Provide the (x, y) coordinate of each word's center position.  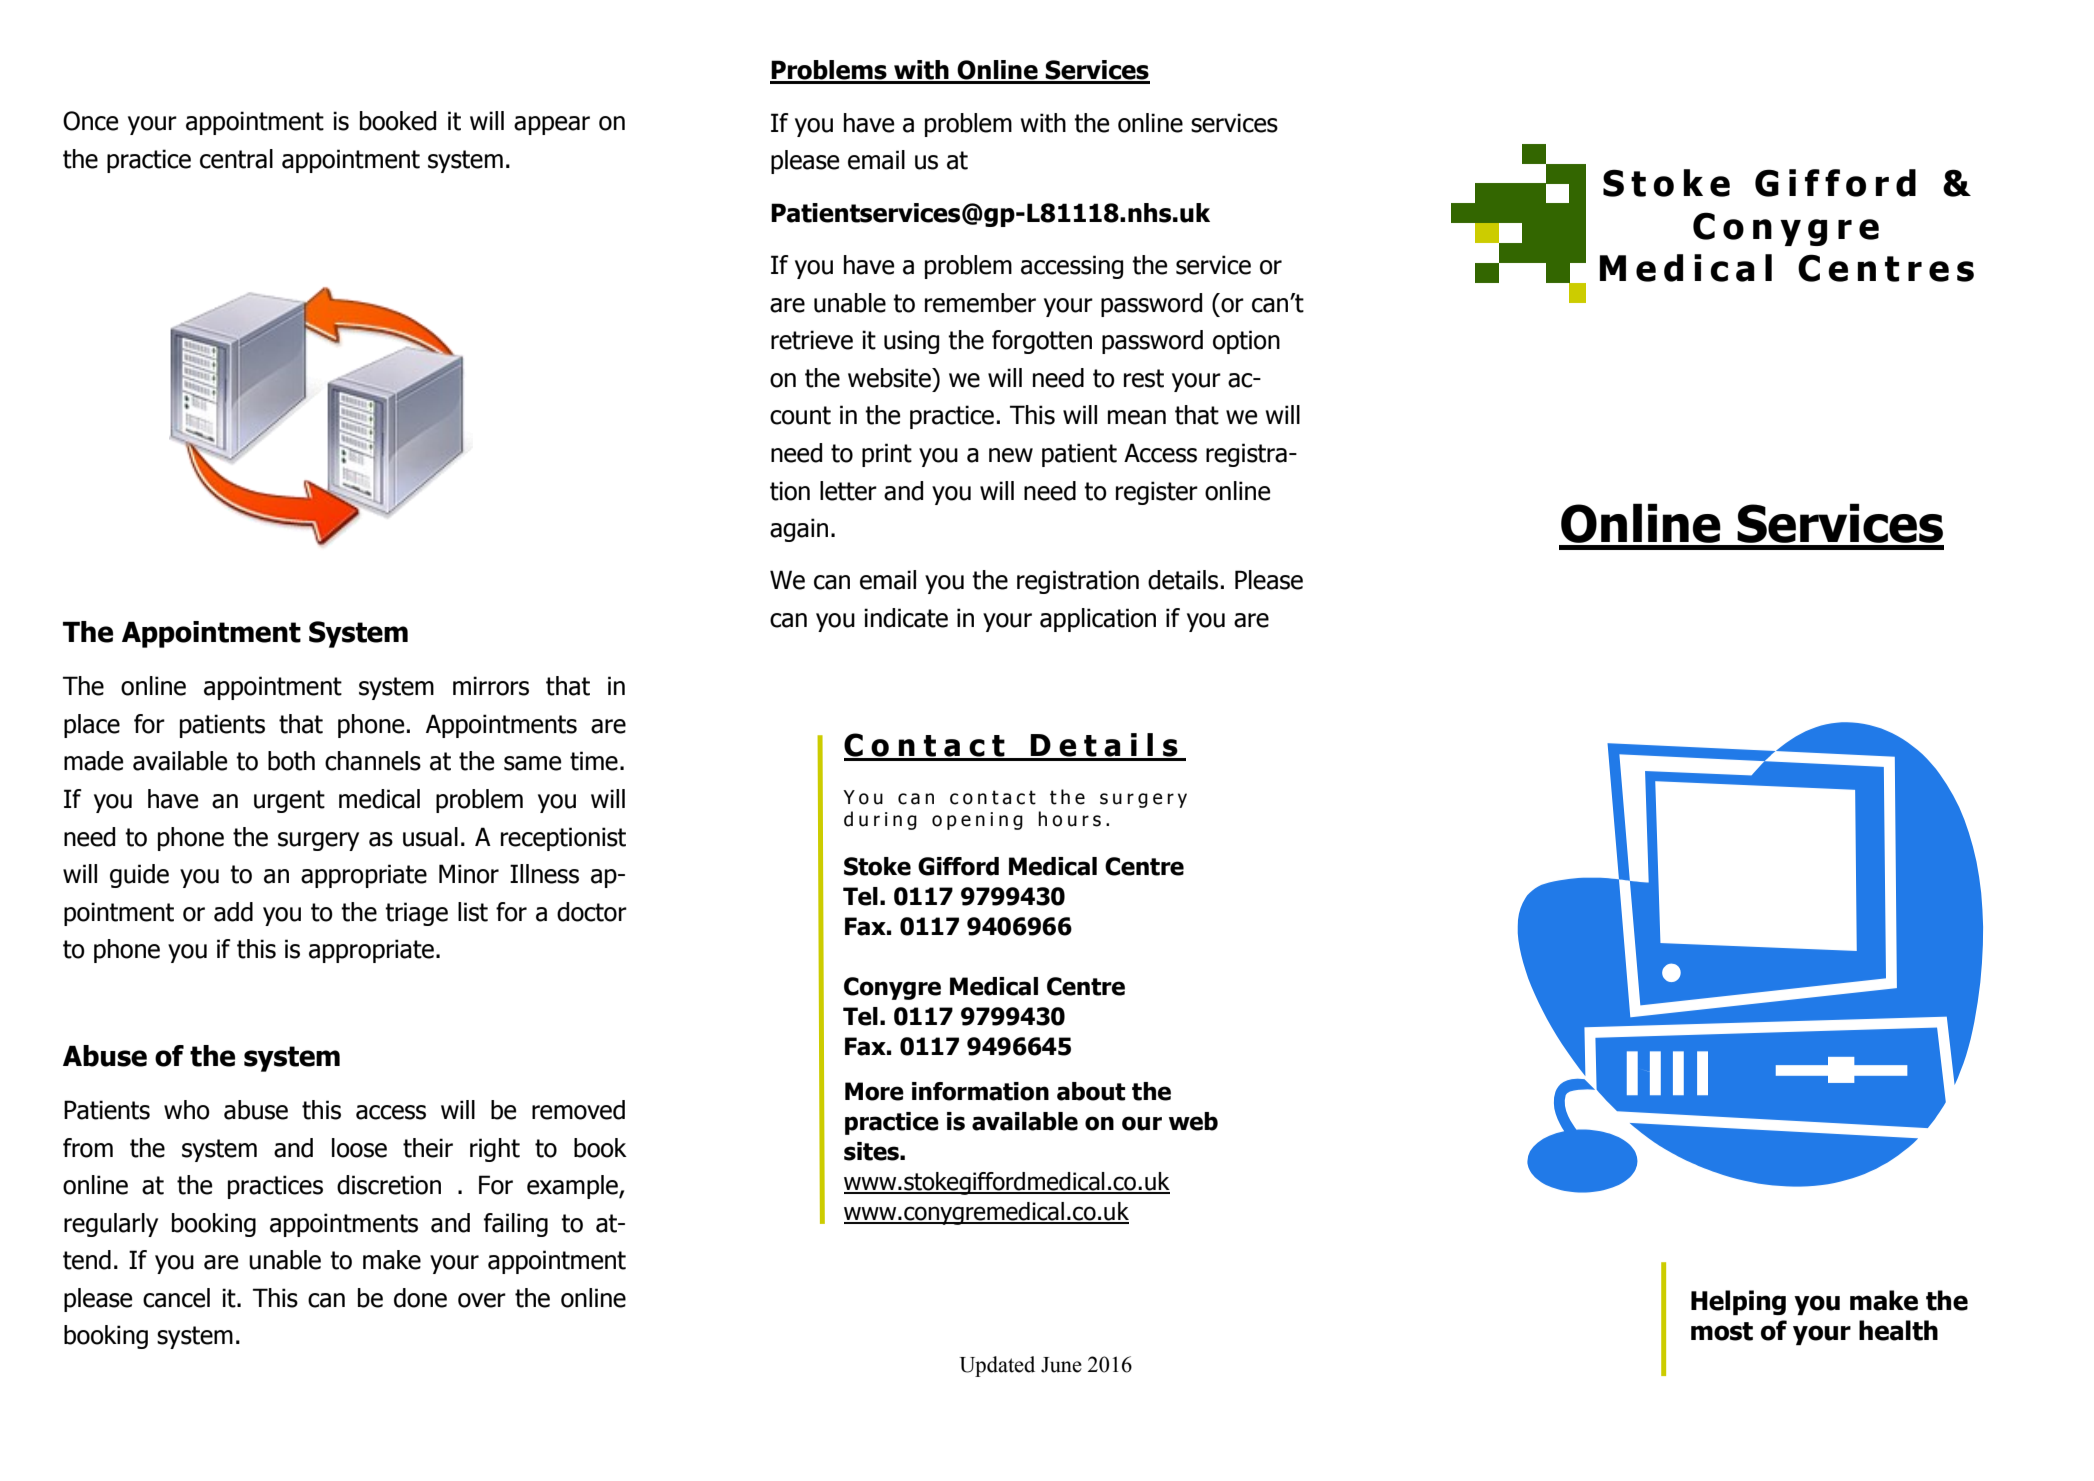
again (799, 530)
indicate (906, 618)
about (1091, 1091)
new (1011, 455)
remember (980, 303)
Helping (1738, 1302)
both (291, 761)
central (236, 159)
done (420, 1298)
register (1157, 493)
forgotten (1042, 342)
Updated (997, 1366)
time (594, 761)
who (187, 1110)
